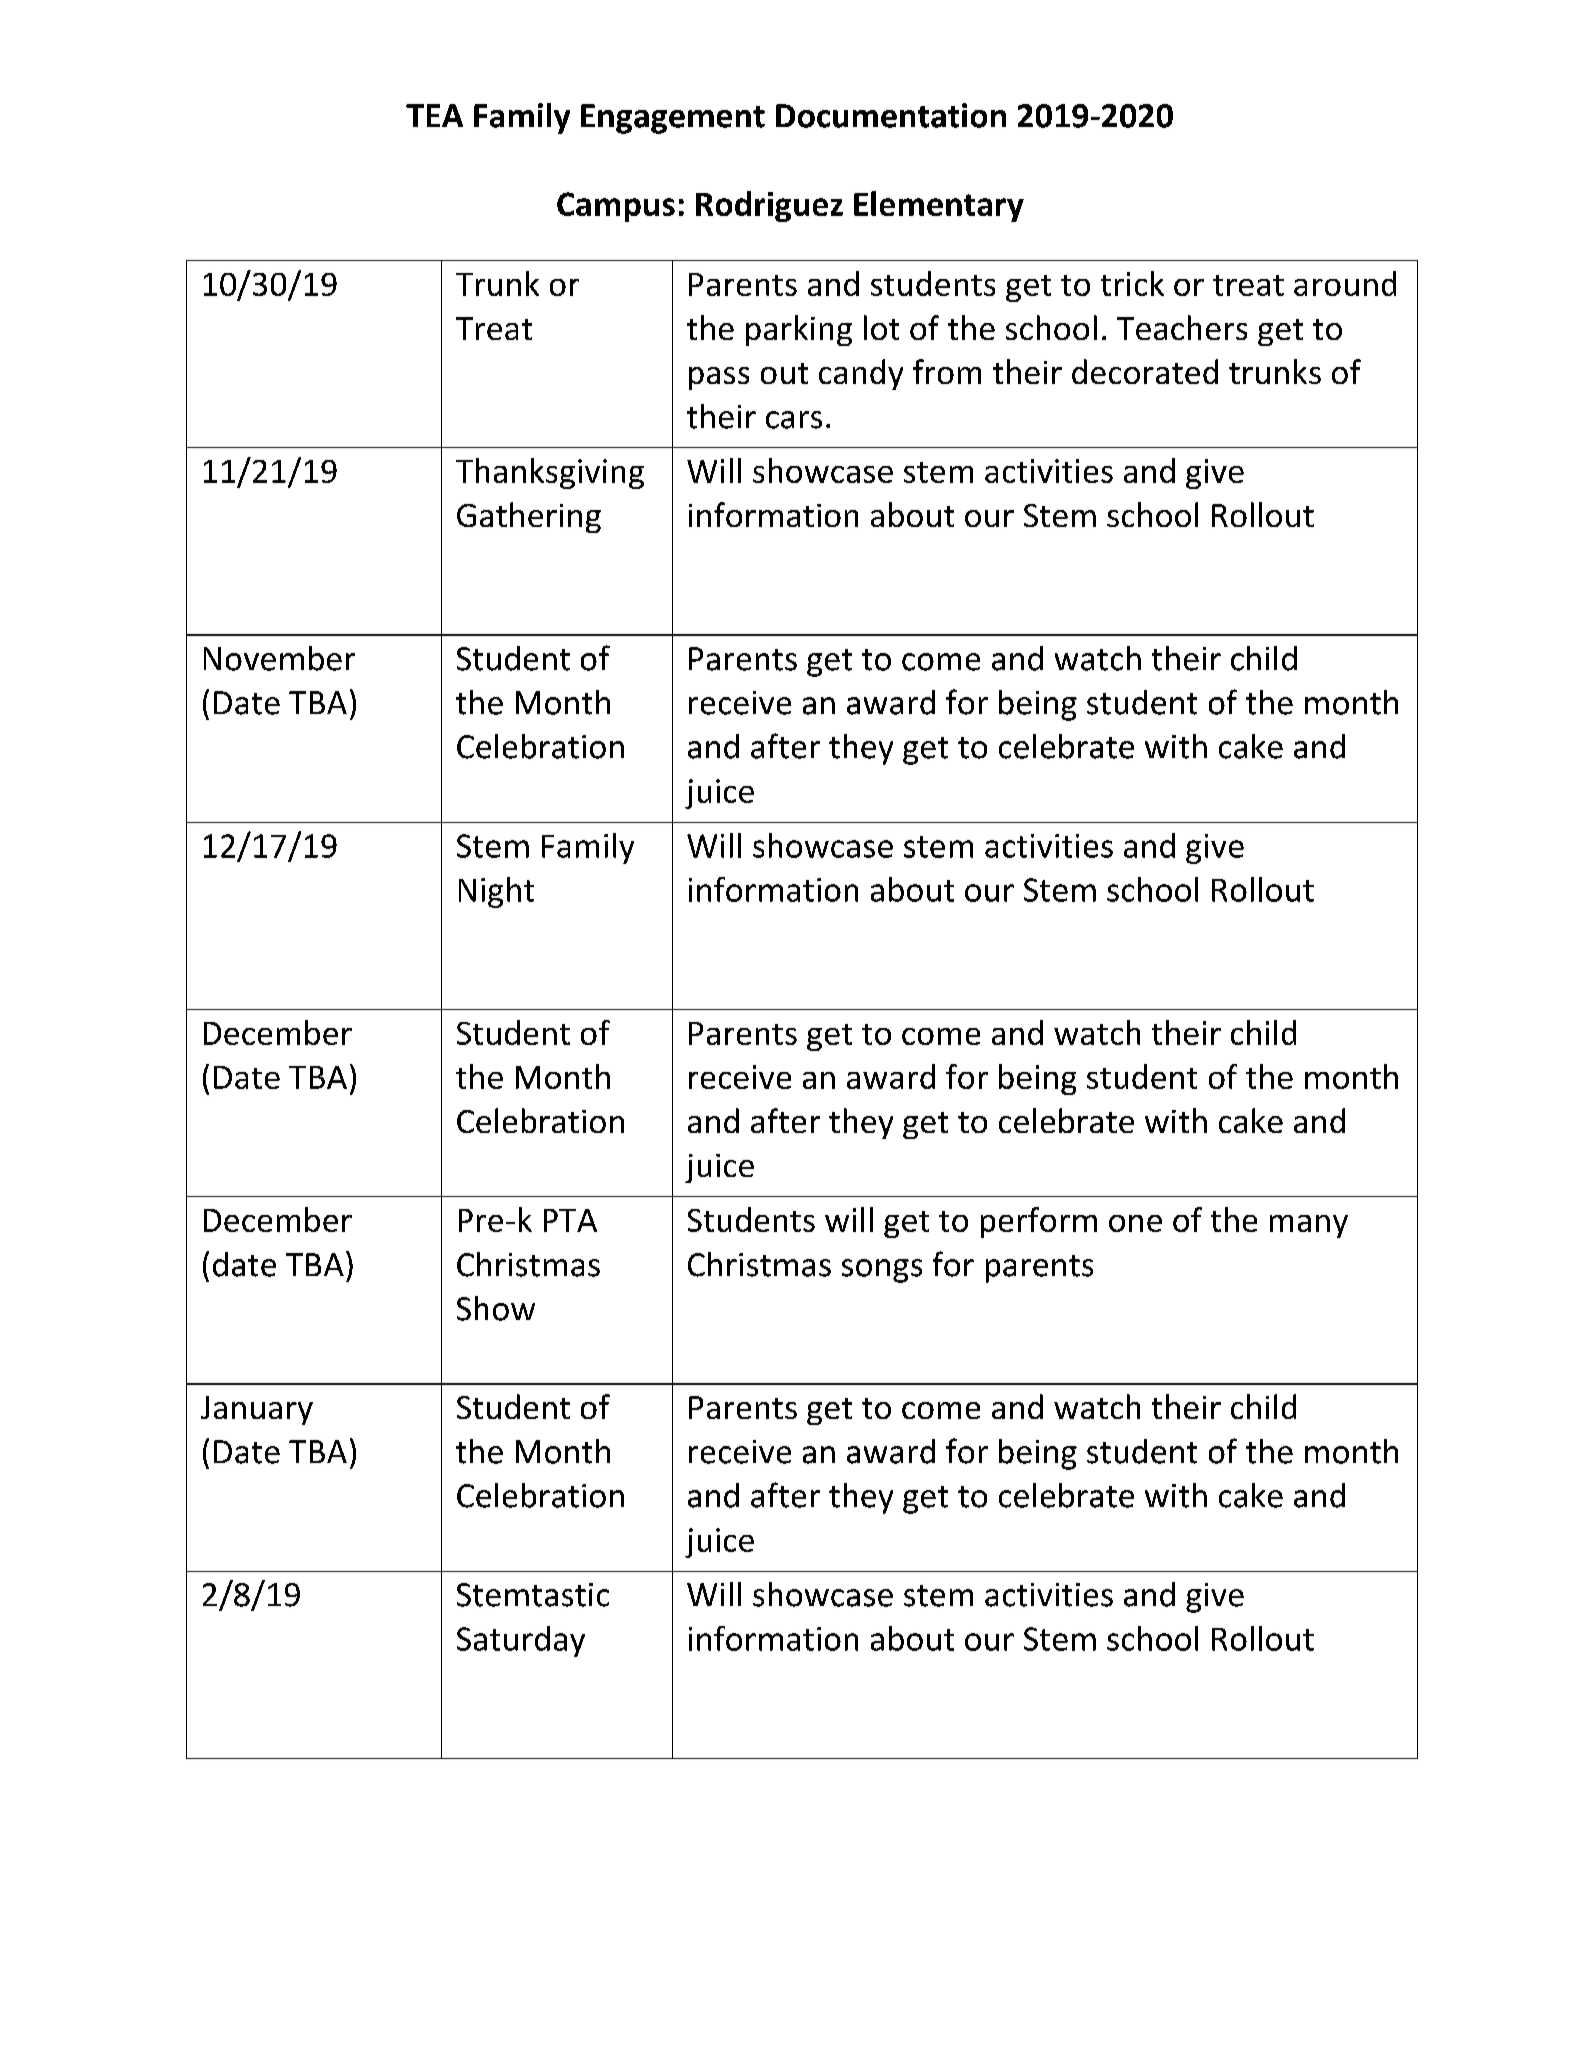  I want to click on decorated, so click(1145, 371).
